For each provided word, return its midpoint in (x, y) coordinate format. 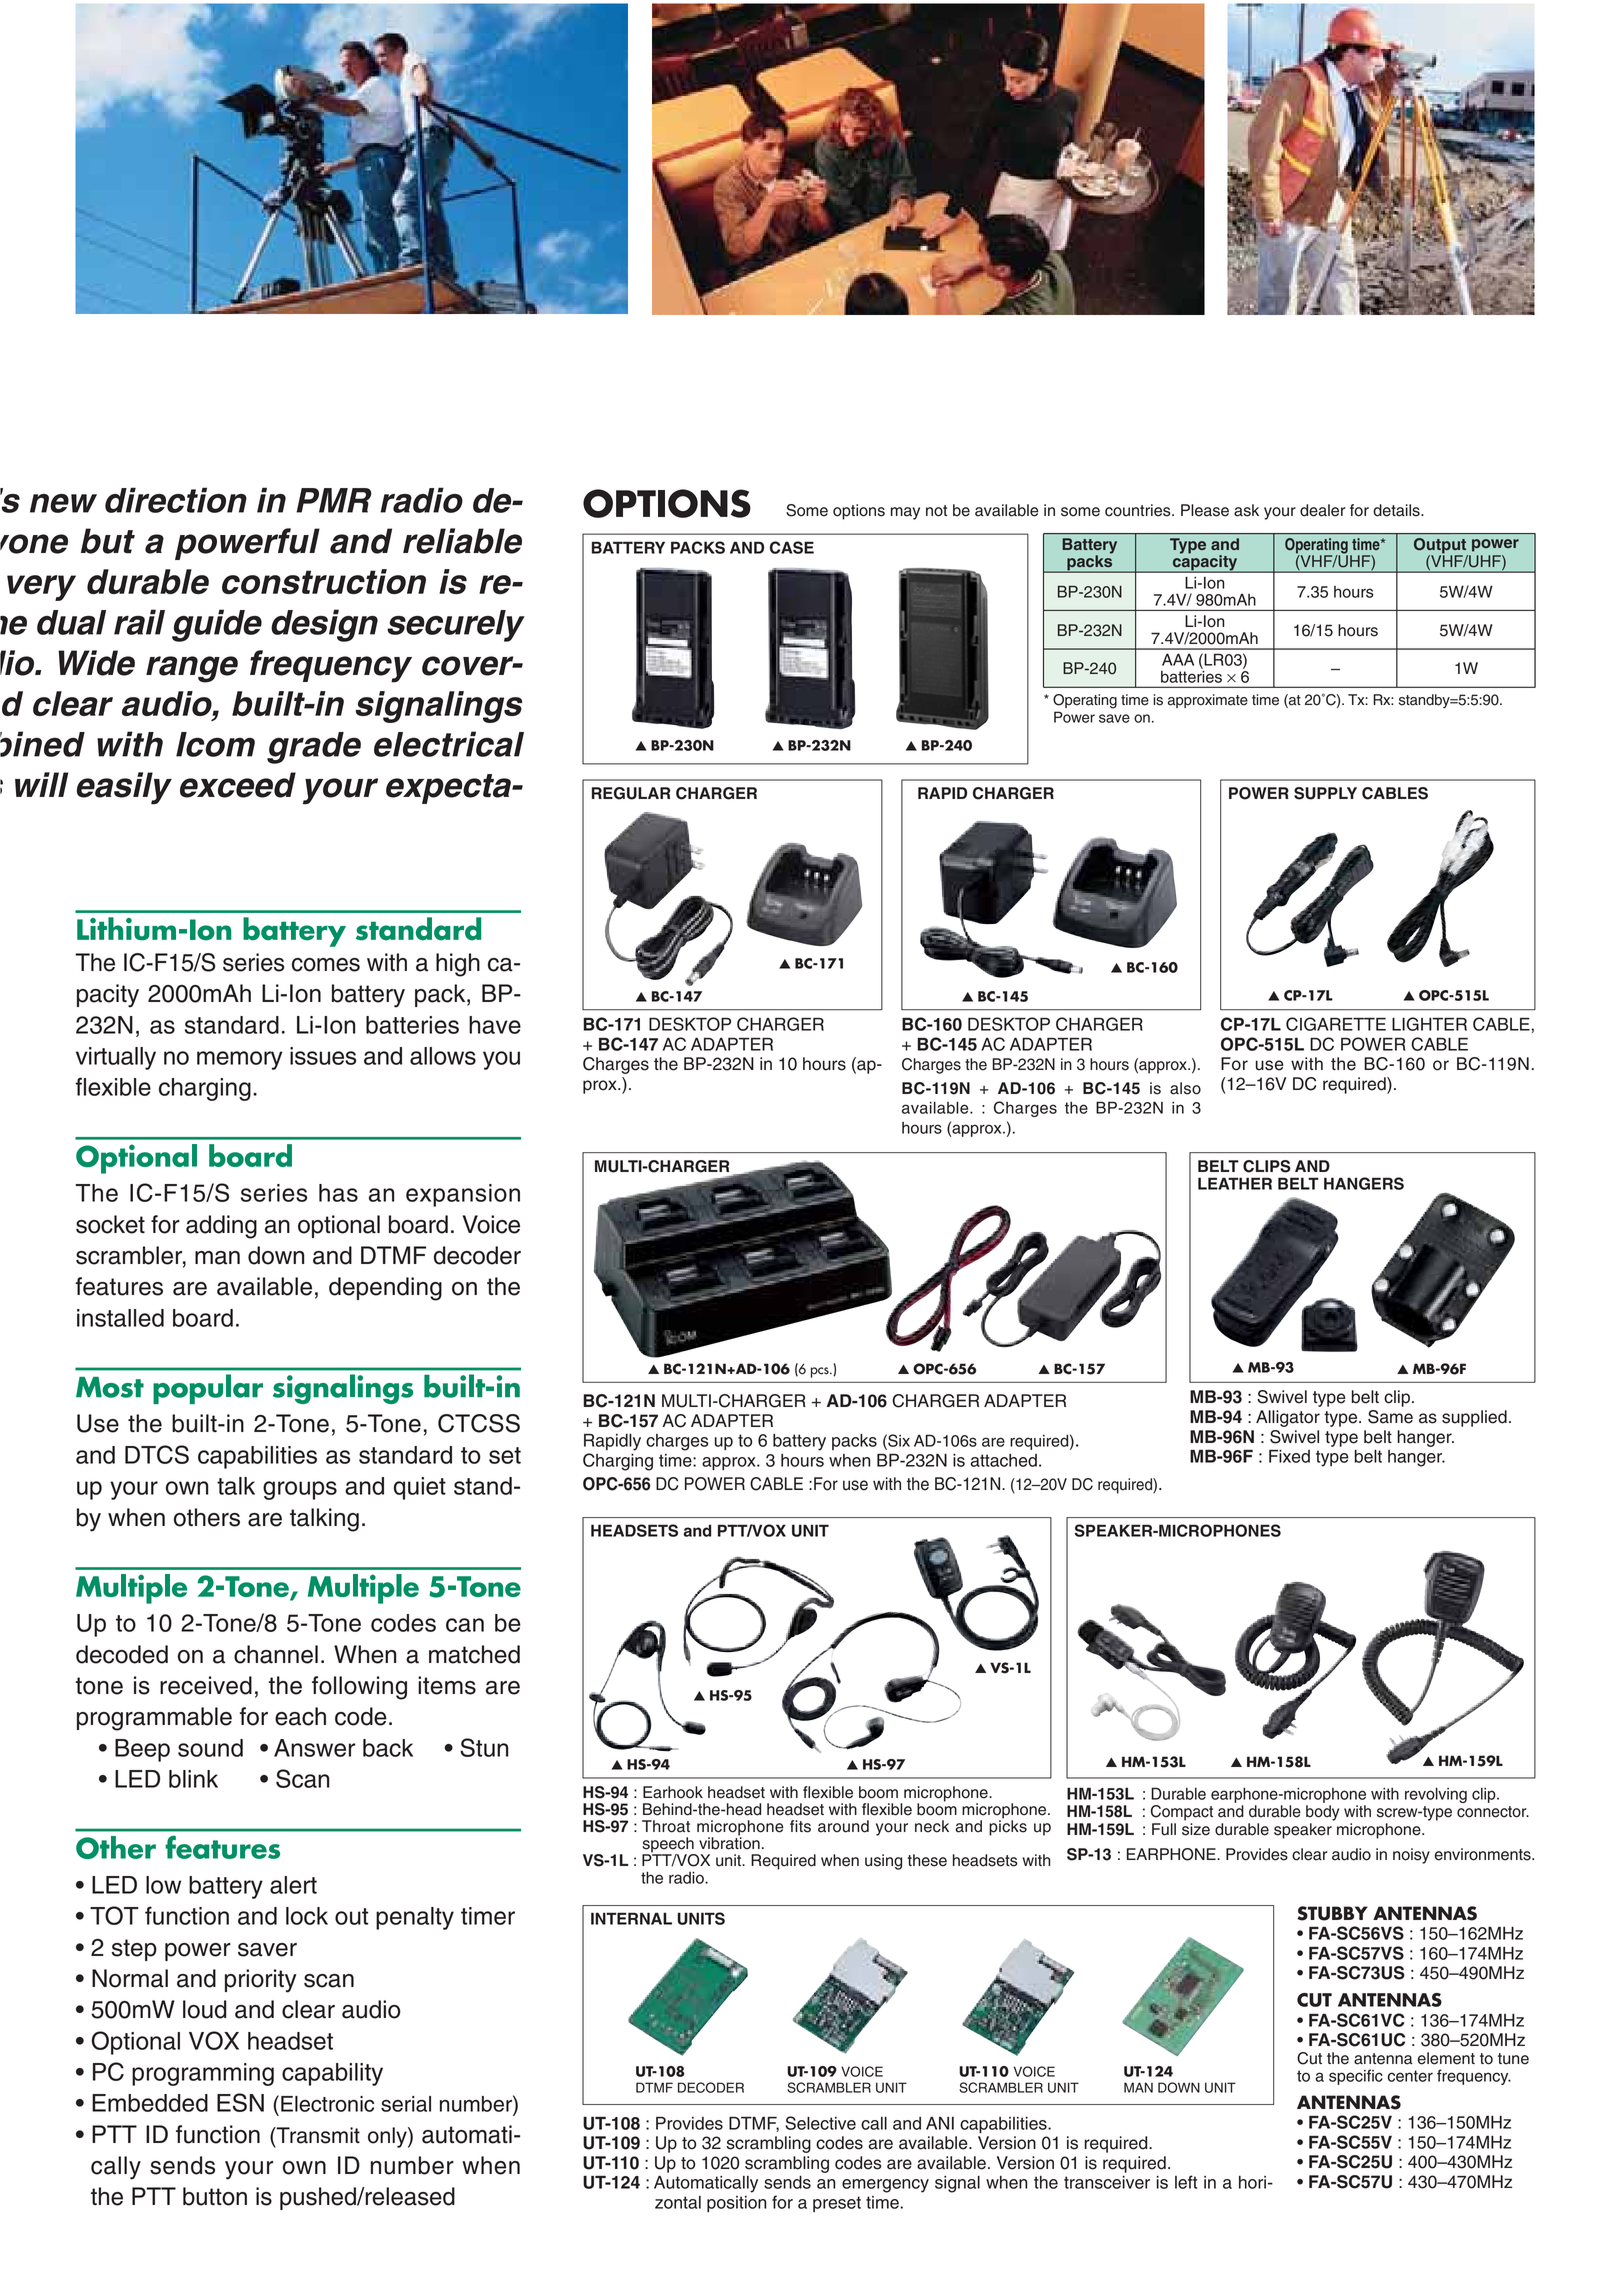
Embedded (150, 2103)
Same (1390, 1417)
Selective (820, 2123)
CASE (792, 547)
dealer (1323, 510)
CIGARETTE (1336, 1024)
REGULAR (631, 793)
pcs (821, 1372)
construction (324, 581)
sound (210, 1748)
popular (208, 1389)
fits (800, 1826)
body (1322, 1813)
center (1410, 2076)
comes (326, 965)
